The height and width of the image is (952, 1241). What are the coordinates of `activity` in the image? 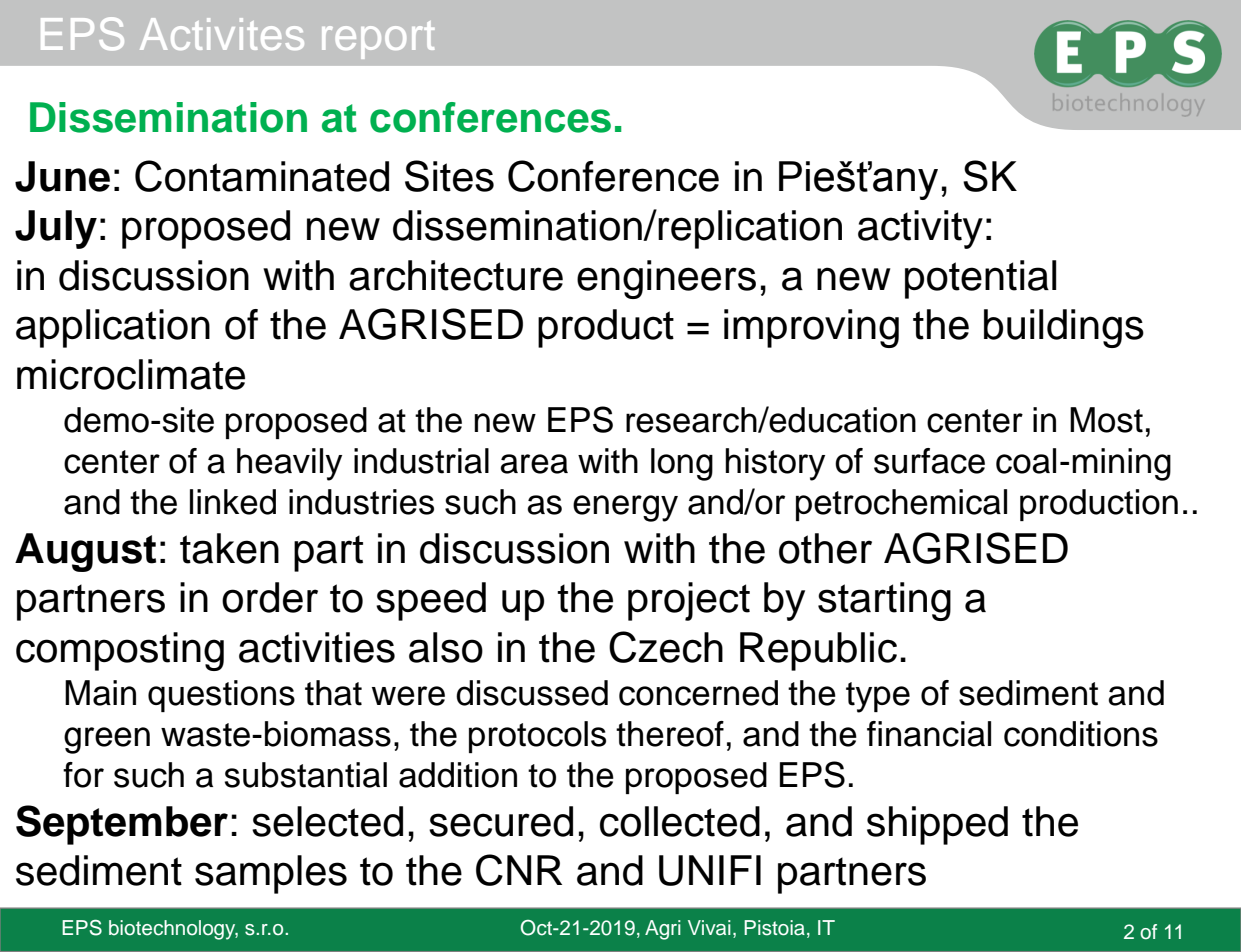 It's located at (920, 229).
